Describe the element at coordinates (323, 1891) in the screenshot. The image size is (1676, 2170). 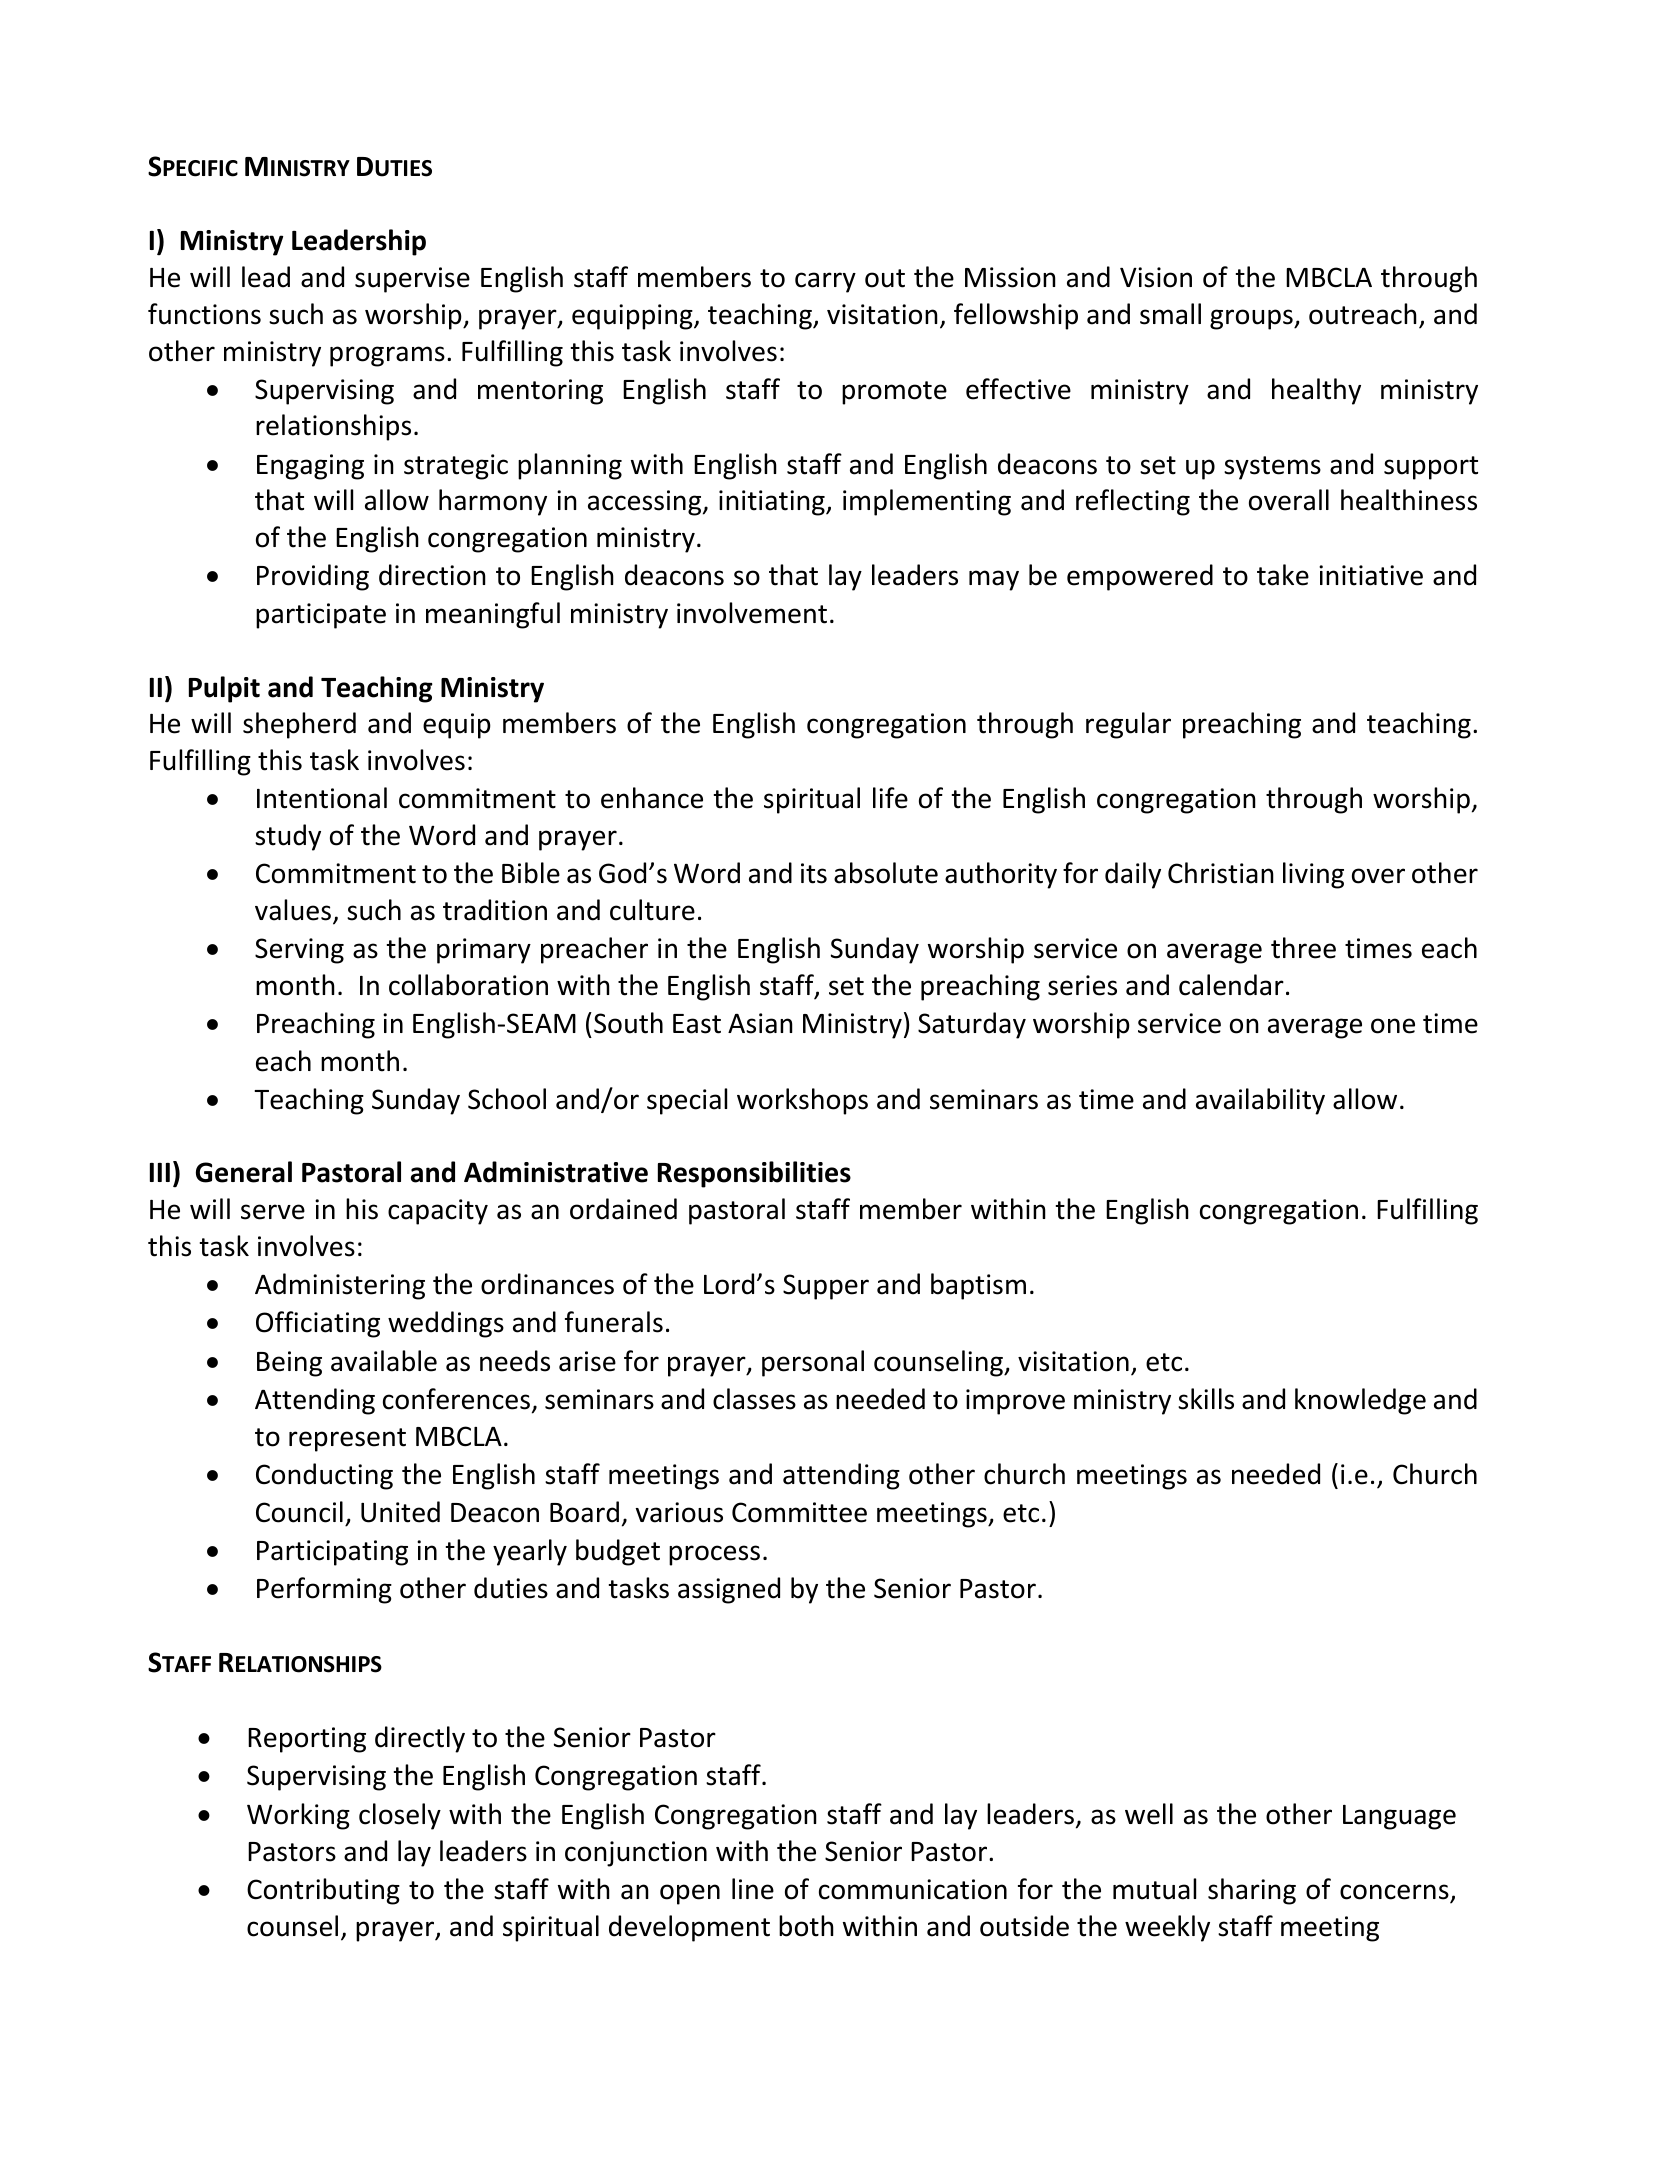
I see `Contributing` at that location.
